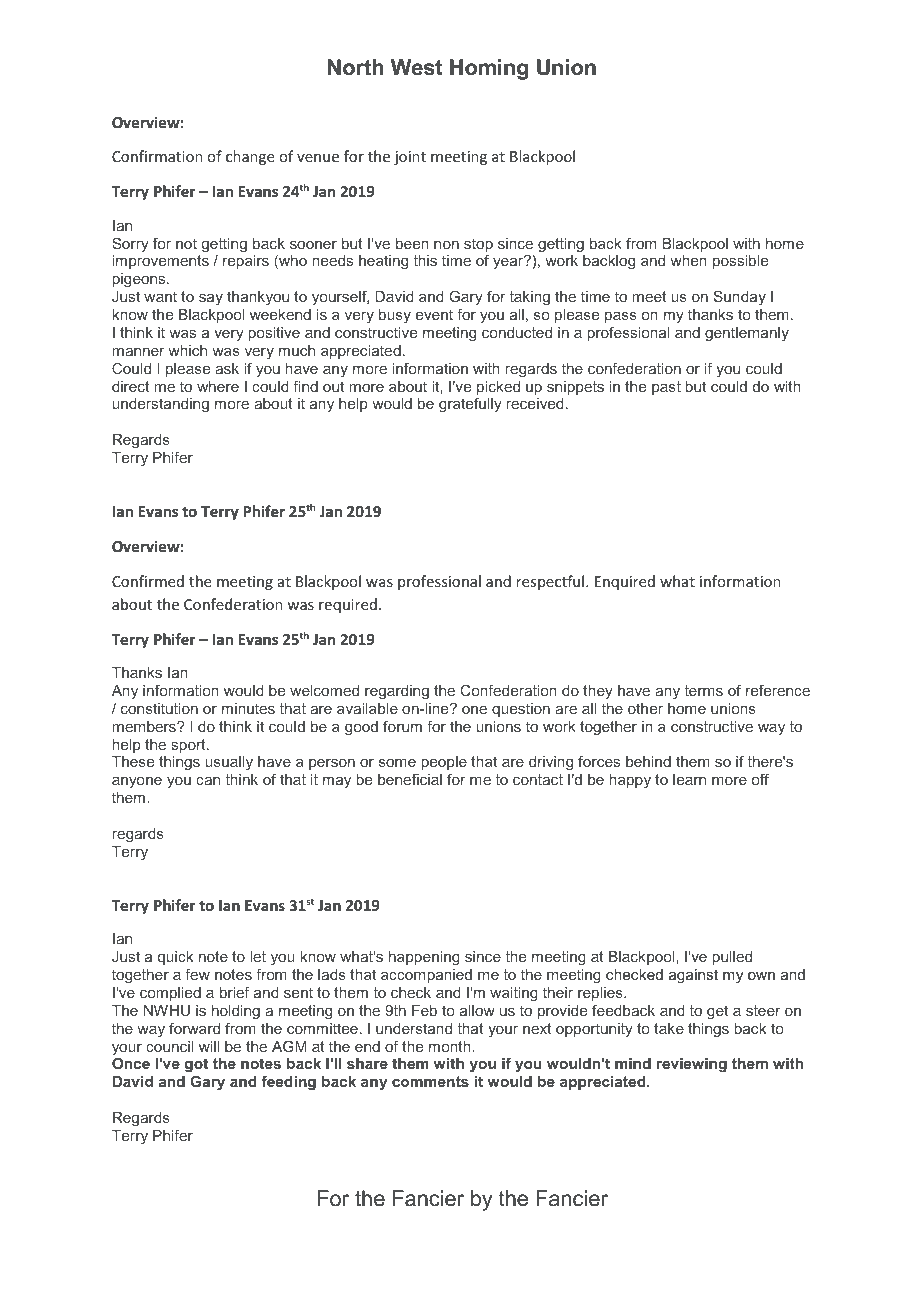 Image resolution: width=924 pixels, height=1308 pixels. What do you see at coordinates (489, 69) in the screenshot?
I see `Homing` at bounding box center [489, 69].
